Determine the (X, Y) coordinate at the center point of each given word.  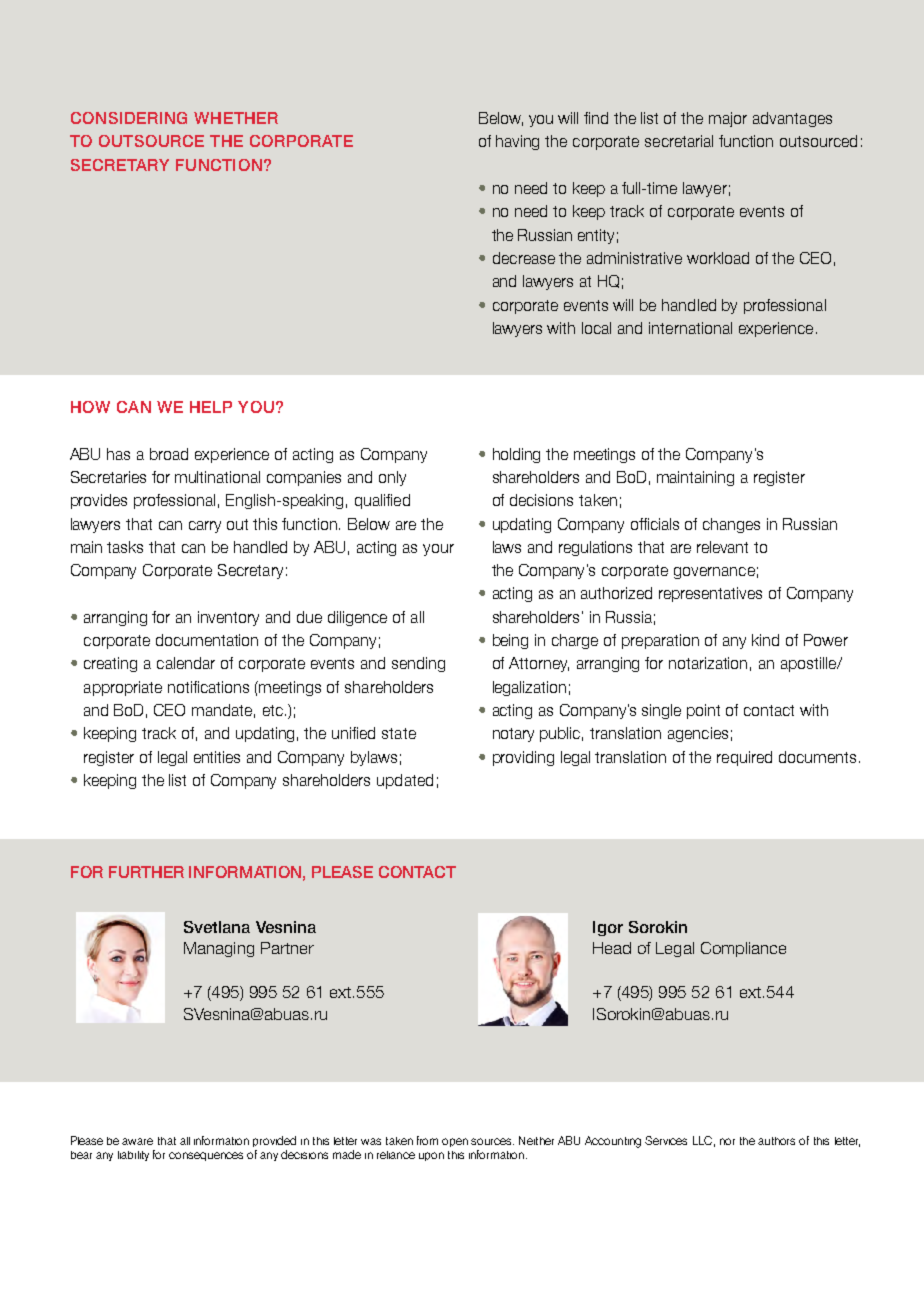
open (455, 1142)
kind (765, 640)
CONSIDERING (129, 118)
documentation (207, 640)
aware (137, 1141)
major (728, 119)
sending (418, 664)
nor (727, 1141)
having (517, 142)
